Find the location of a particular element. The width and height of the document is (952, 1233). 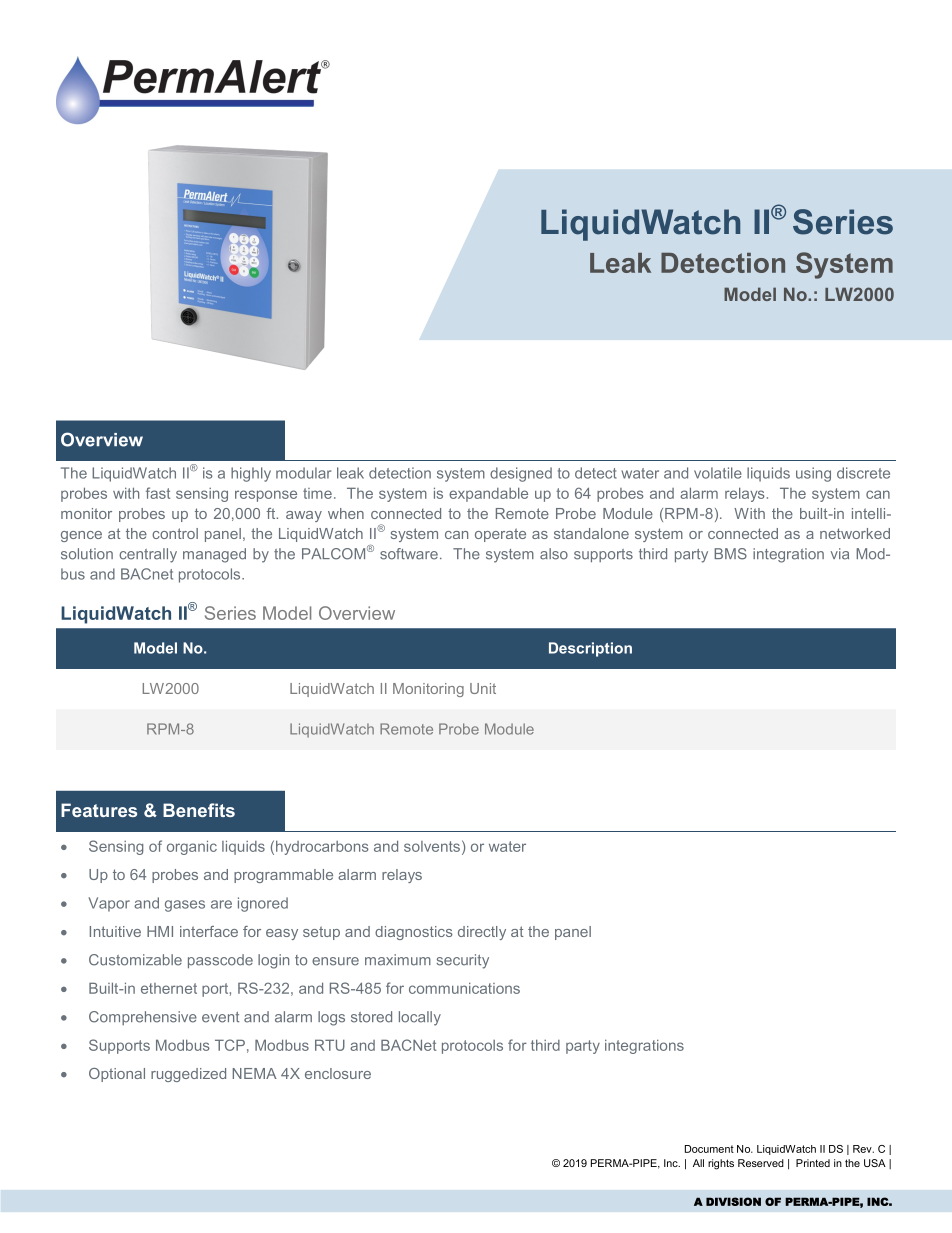

diagnostics is located at coordinates (414, 933).
